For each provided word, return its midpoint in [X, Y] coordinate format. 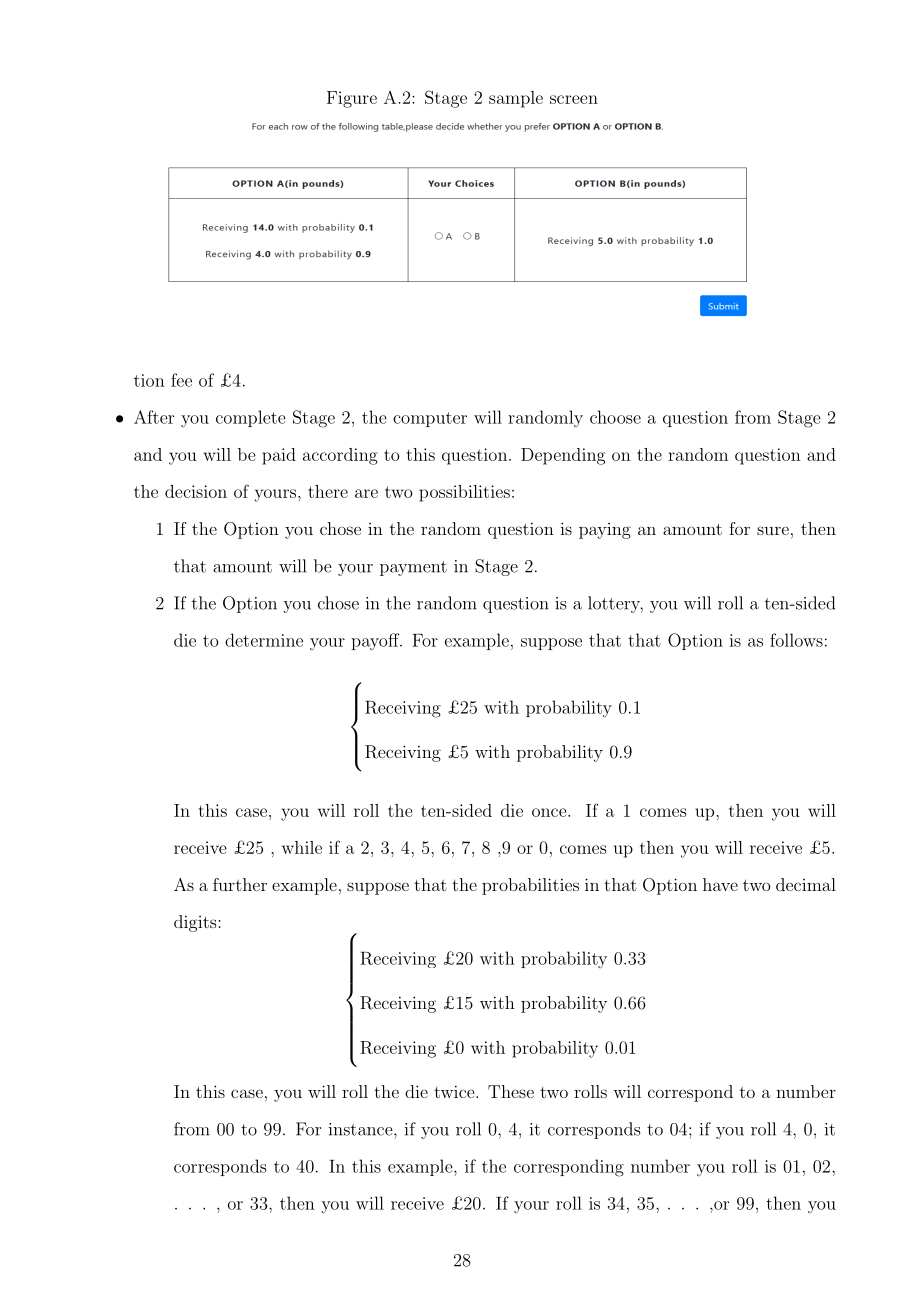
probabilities [530, 886]
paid [279, 456]
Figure [352, 99]
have [720, 884]
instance [362, 1129]
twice [455, 1091]
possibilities [464, 493]
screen [574, 99]
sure [773, 530]
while [302, 847]
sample [516, 99]
